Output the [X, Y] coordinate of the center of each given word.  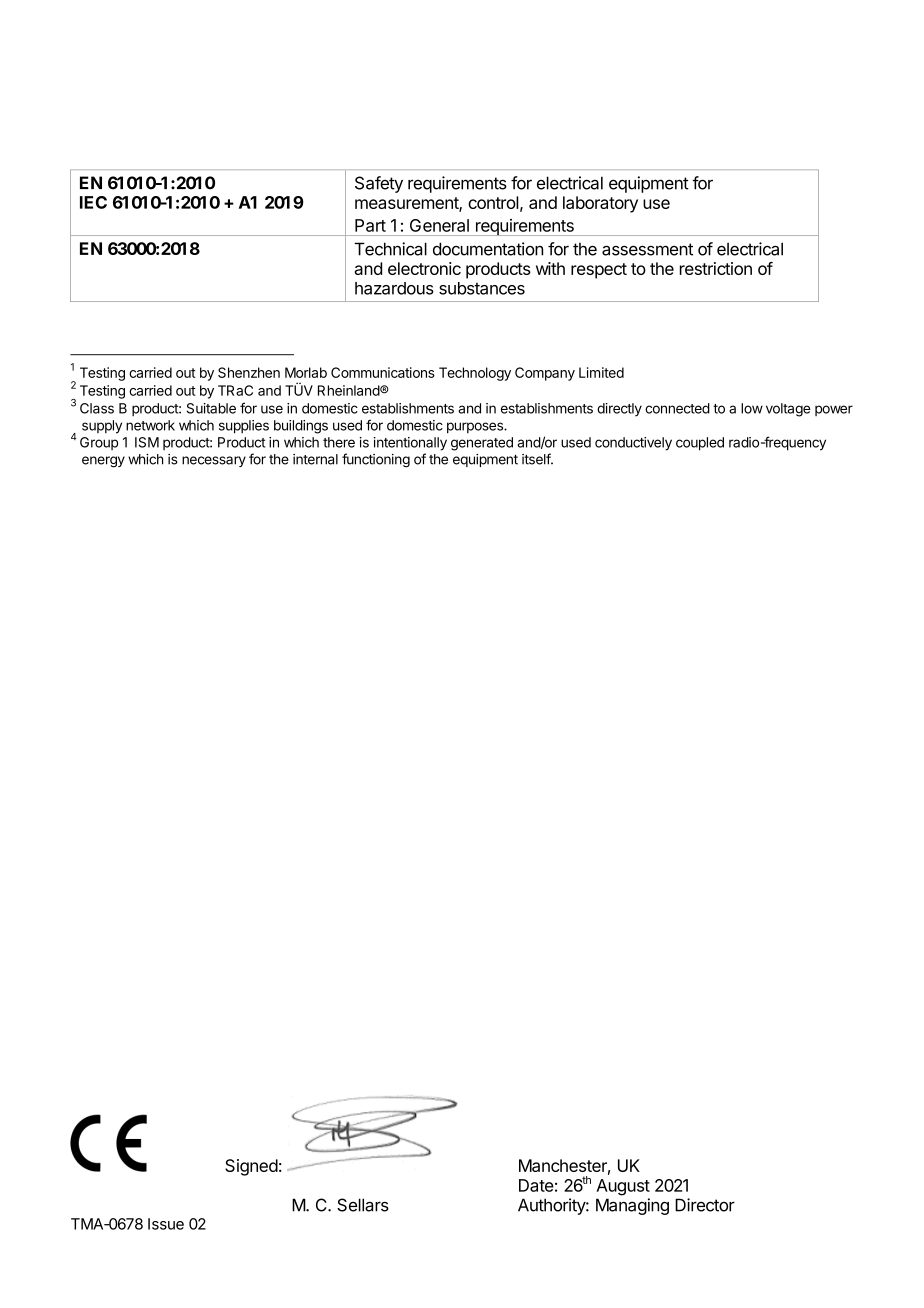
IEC [93, 202]
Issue [166, 1224]
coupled [700, 444]
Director [705, 1205]
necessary [214, 461]
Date [536, 1185]
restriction [716, 268]
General [439, 225]
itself [537, 459]
